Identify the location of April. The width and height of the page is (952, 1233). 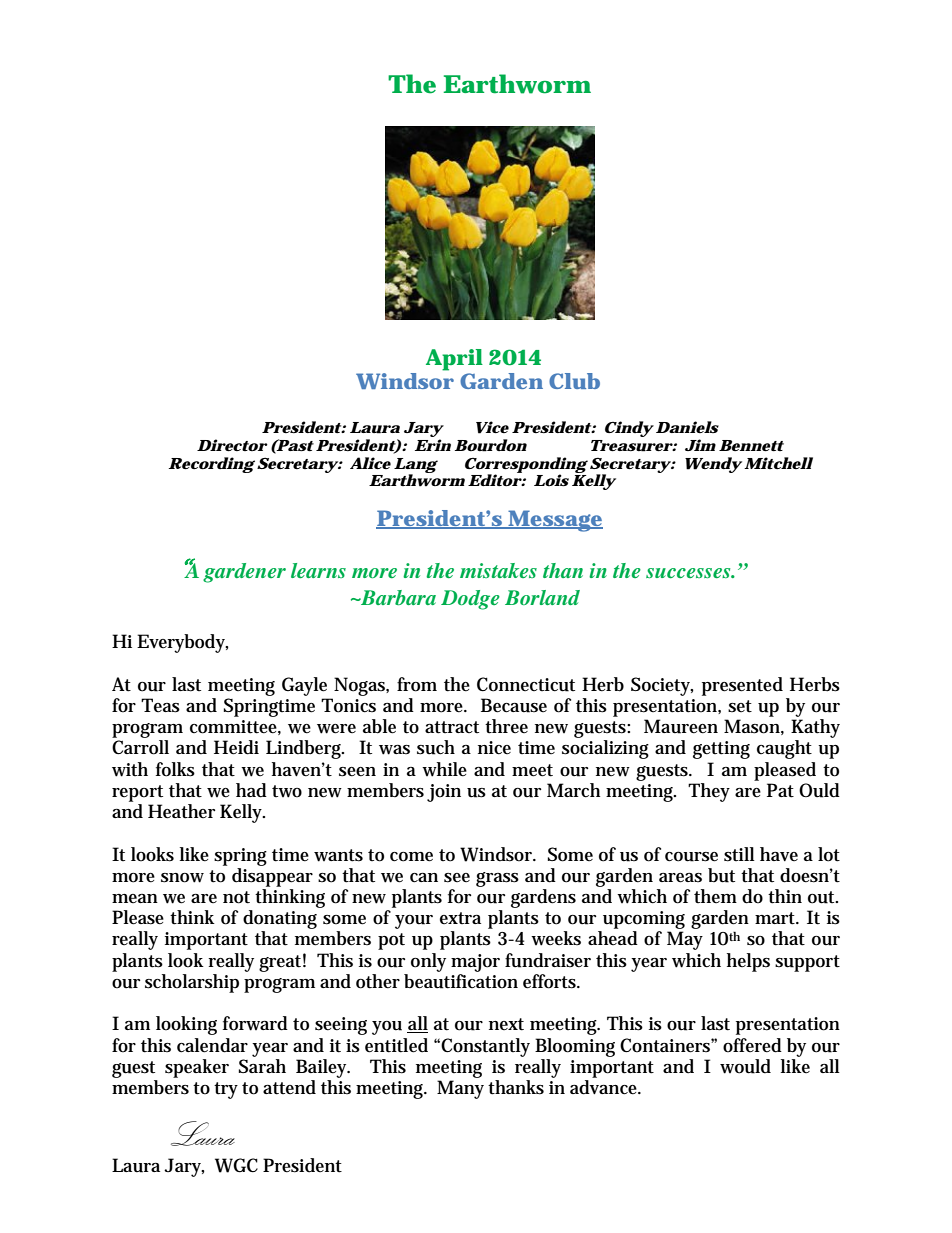
(454, 360).
